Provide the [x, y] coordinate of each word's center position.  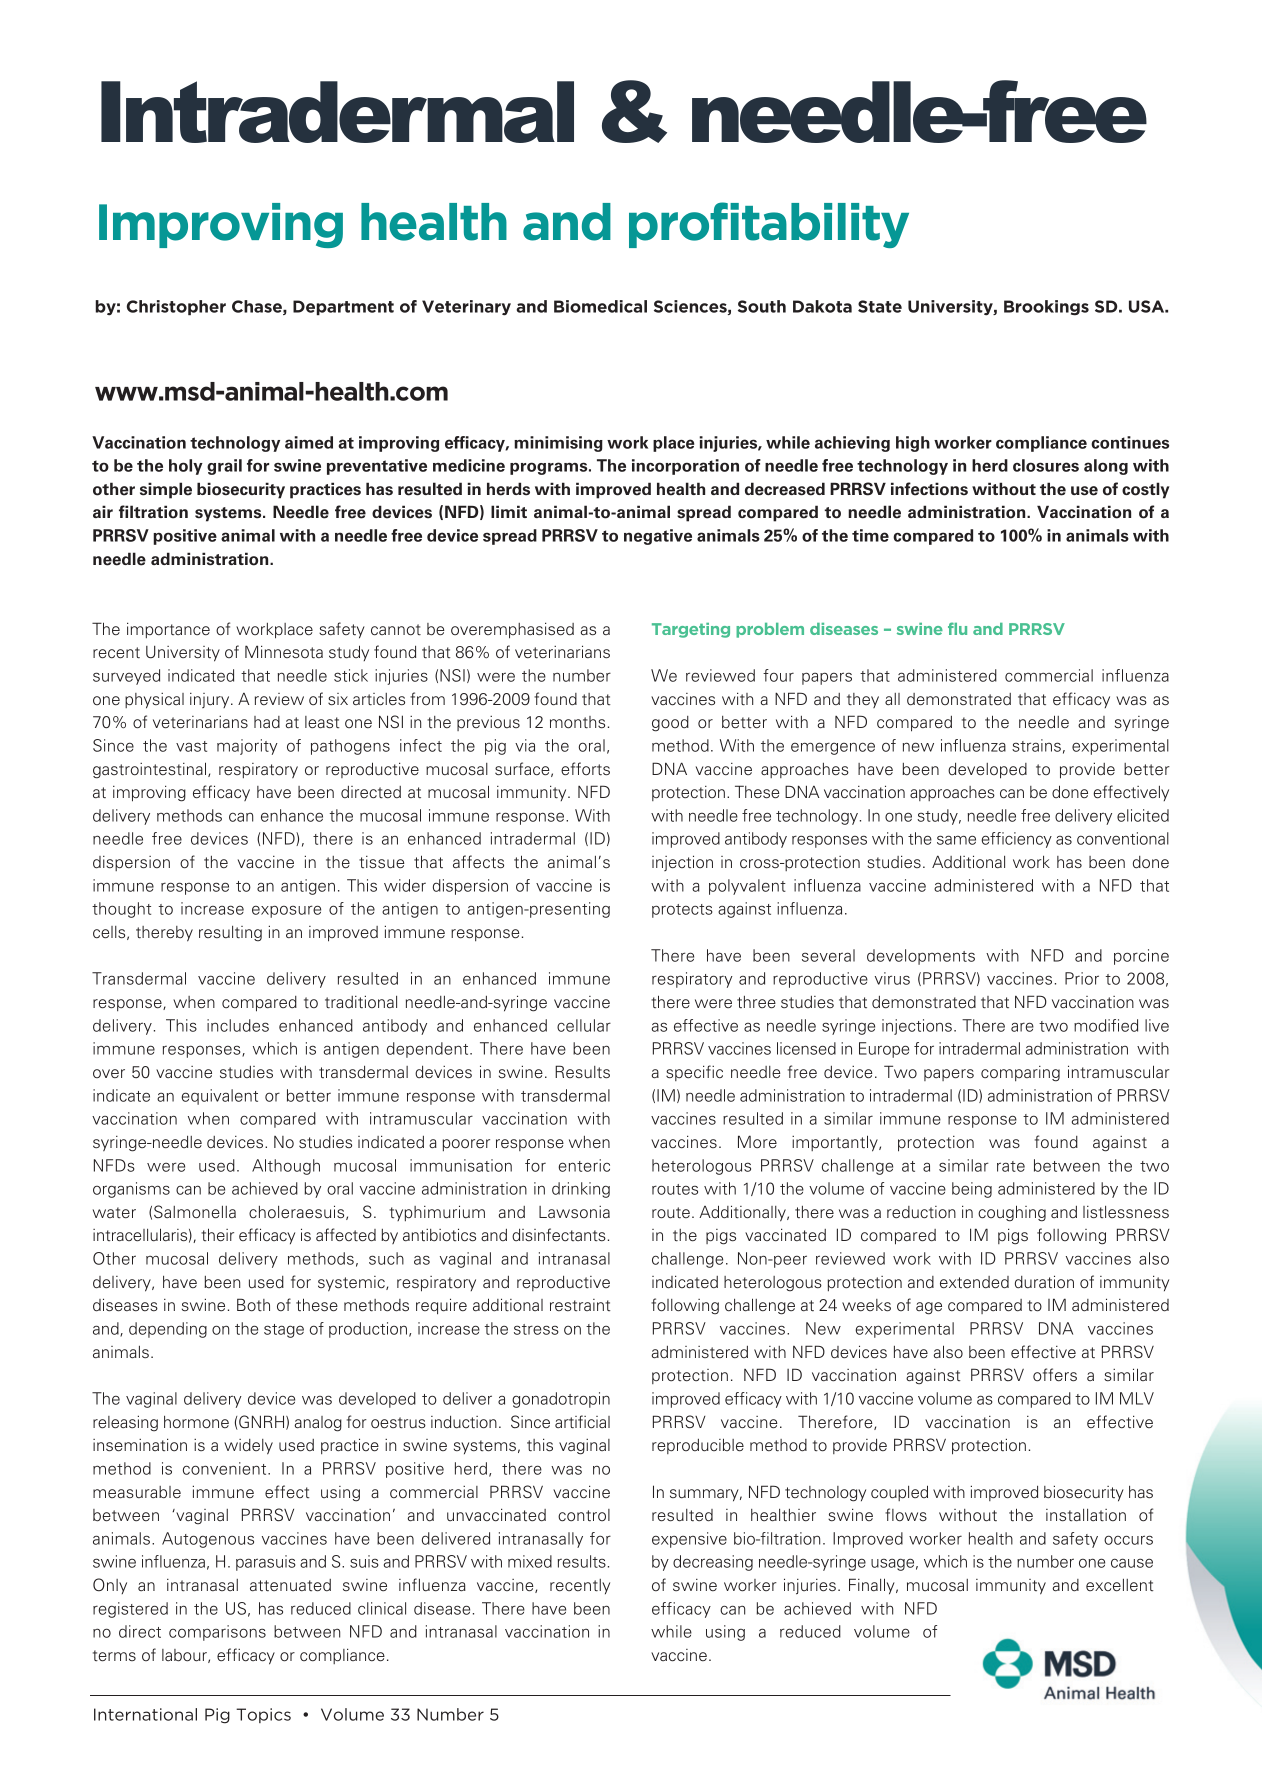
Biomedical [600, 306]
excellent [1119, 1585]
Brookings [1046, 308]
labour [185, 1656]
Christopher [176, 307]
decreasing [713, 1563]
